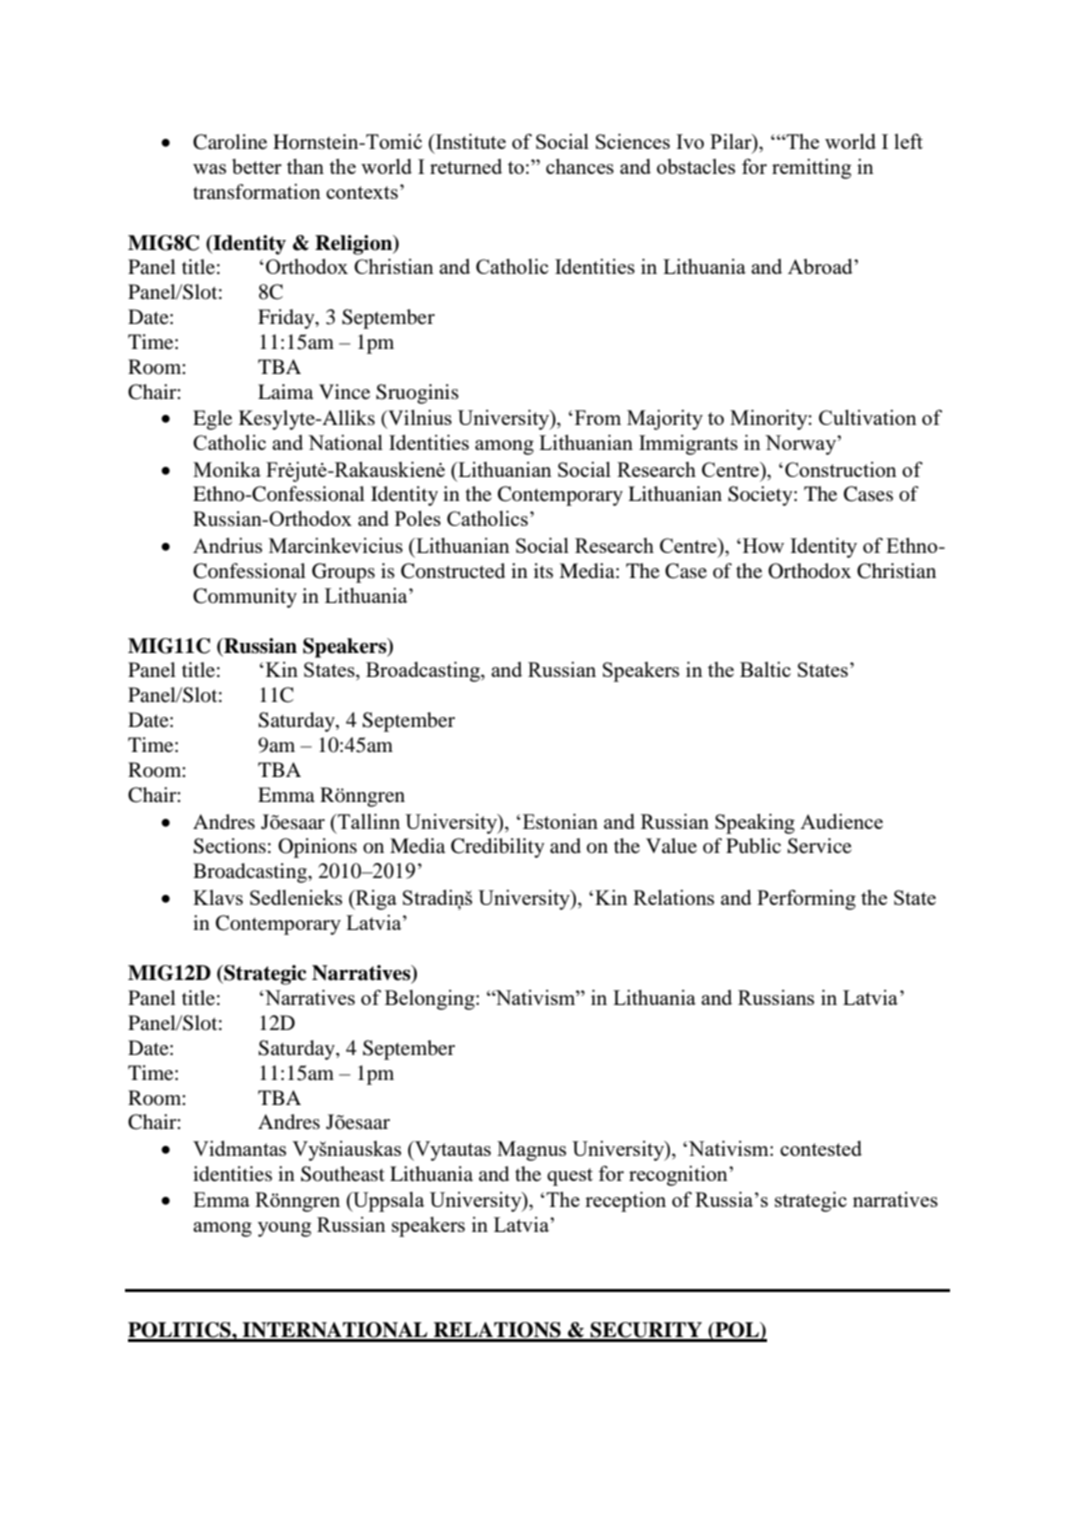 Image resolution: width=1075 pixels, height=1519 pixels. I want to click on young, so click(284, 1229).
